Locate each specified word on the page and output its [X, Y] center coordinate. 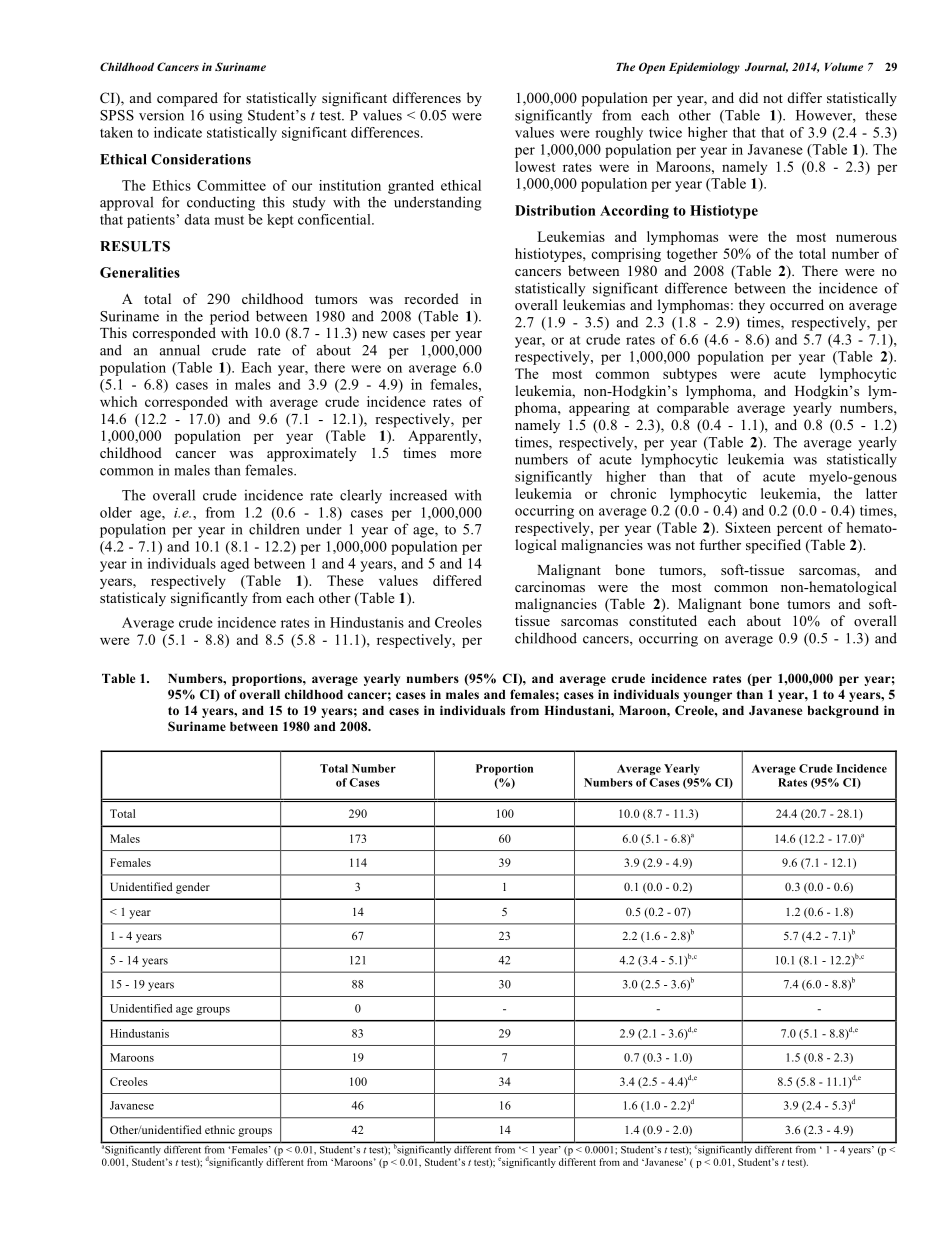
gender [193, 888]
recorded [431, 298]
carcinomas [550, 586]
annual [180, 350]
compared [187, 99]
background [843, 712]
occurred [797, 304]
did [748, 97]
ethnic [220, 1129]
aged [235, 565]
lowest [535, 166]
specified [773, 546]
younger [707, 697]
